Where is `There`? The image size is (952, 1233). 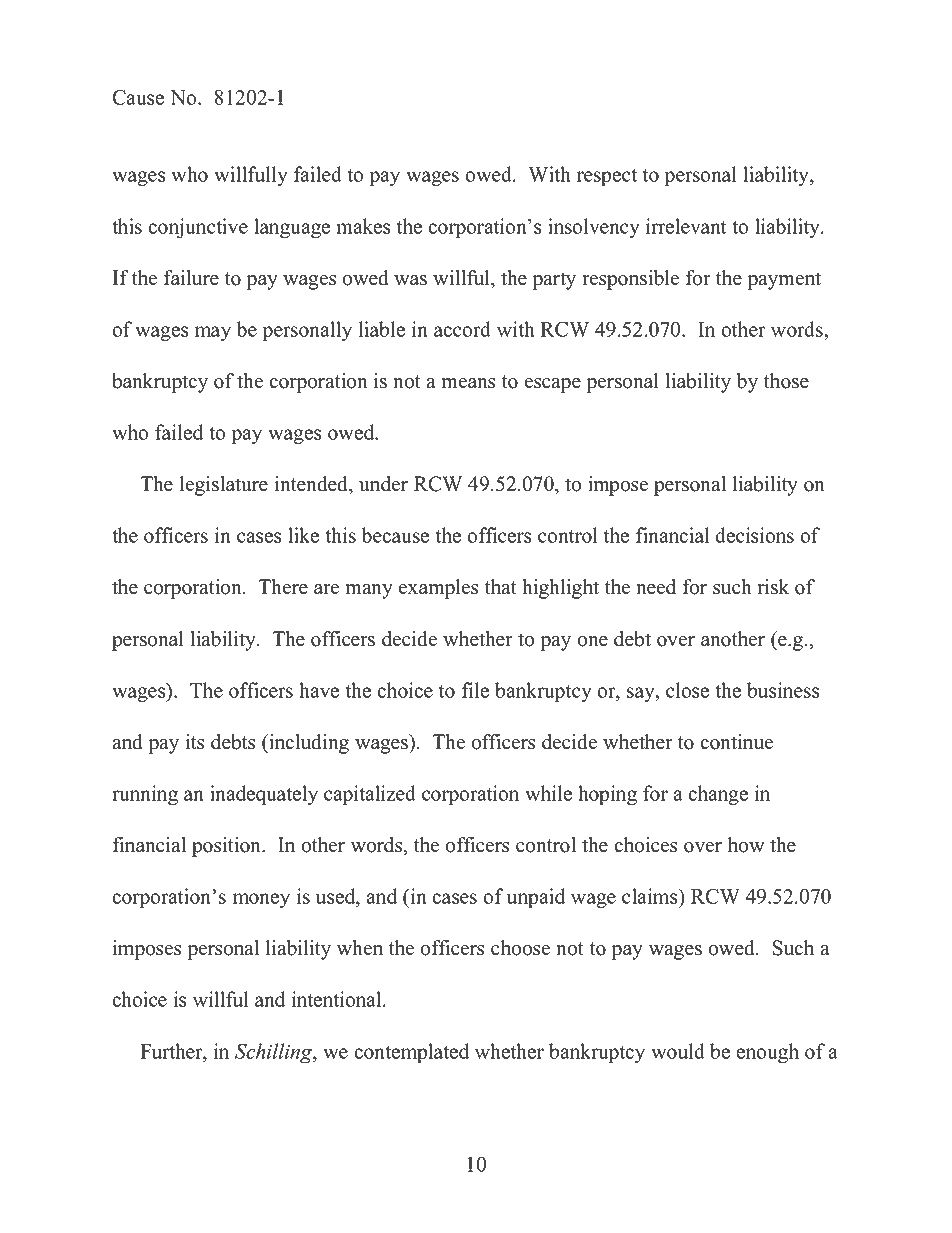
There is located at coordinates (283, 587).
